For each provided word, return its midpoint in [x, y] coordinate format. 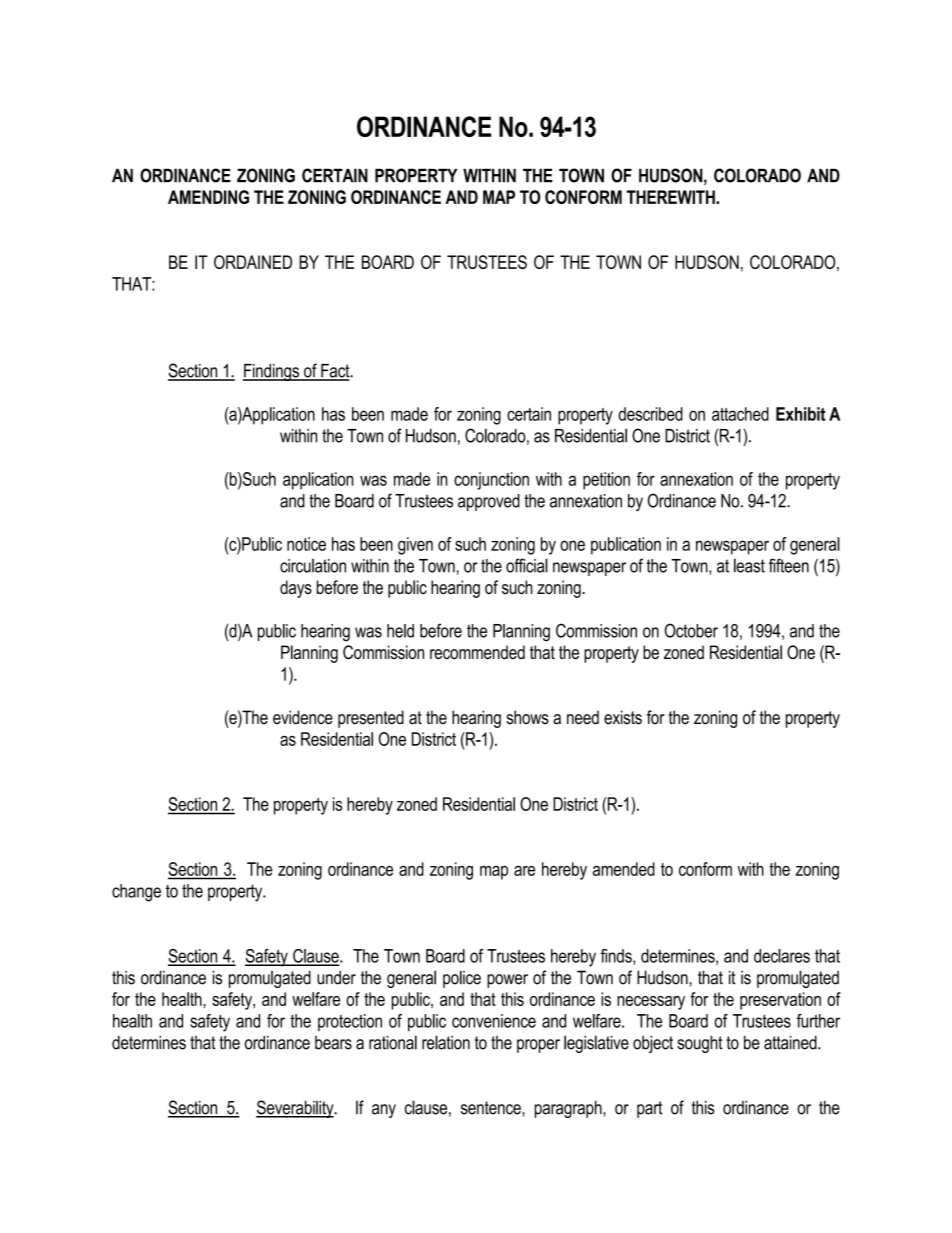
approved [489, 502]
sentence [492, 1108]
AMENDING [208, 197]
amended [624, 869]
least [749, 565]
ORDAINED [253, 262]
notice [306, 544]
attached [740, 414]
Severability [296, 1109]
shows [527, 717]
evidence [303, 717]
